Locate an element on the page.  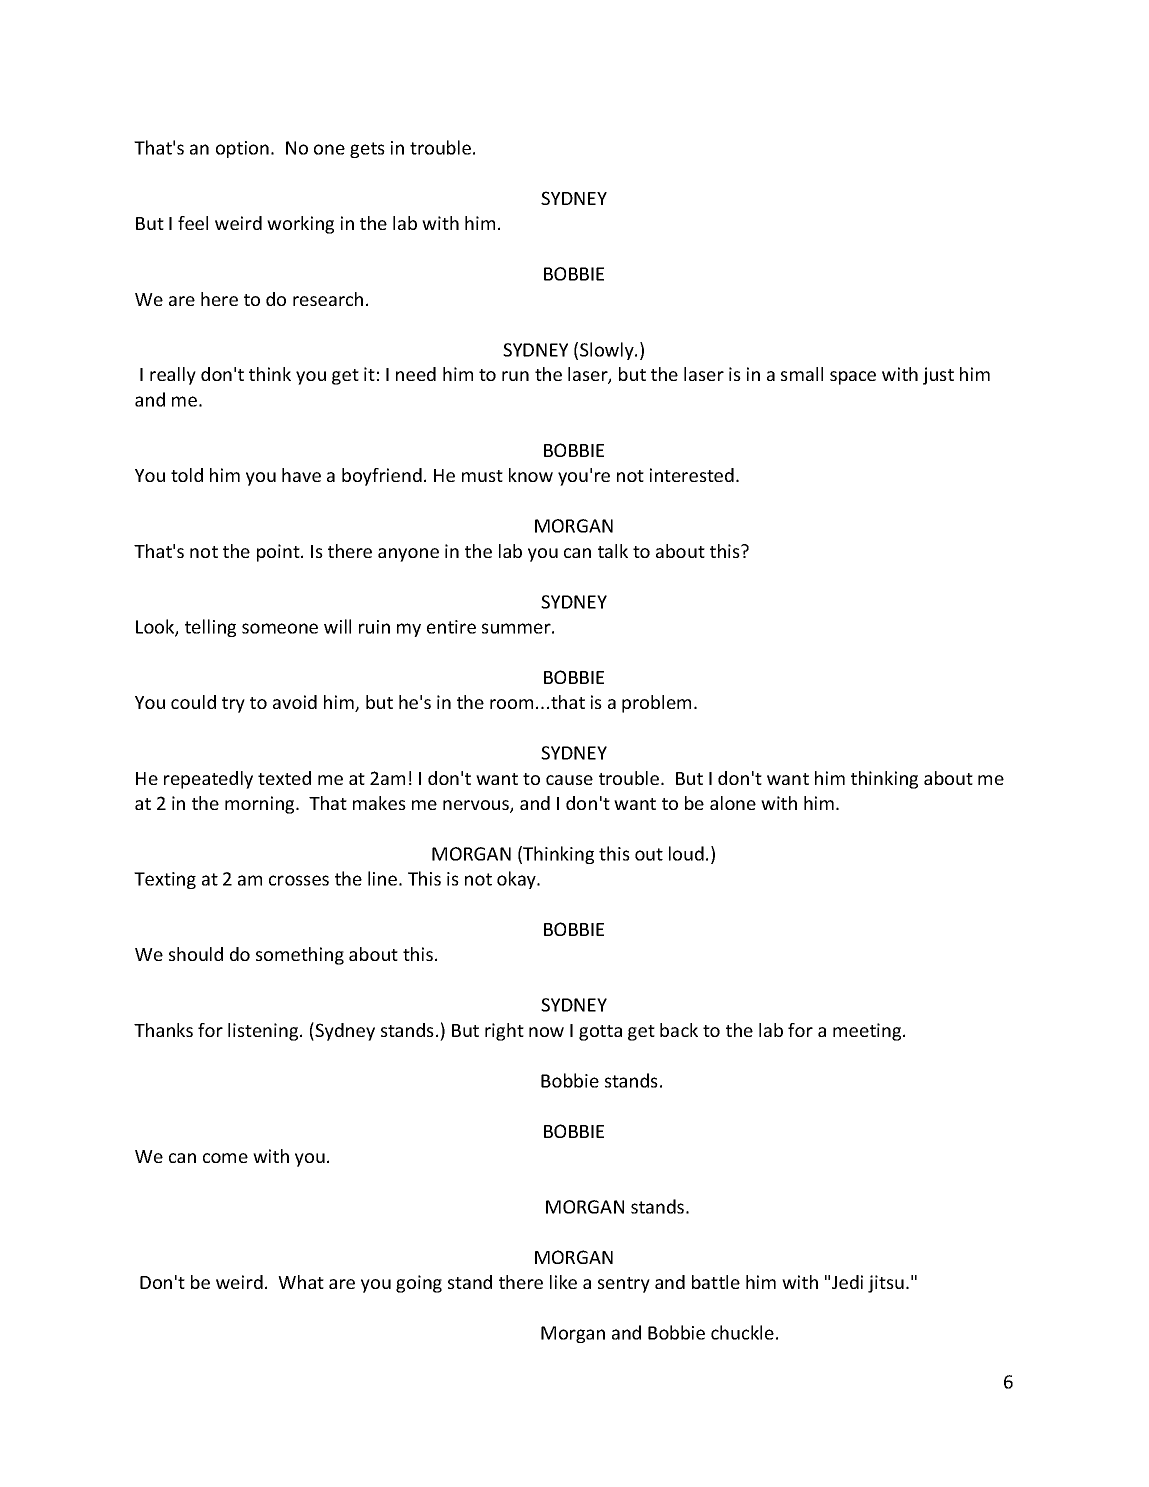
alone is located at coordinates (733, 803).
